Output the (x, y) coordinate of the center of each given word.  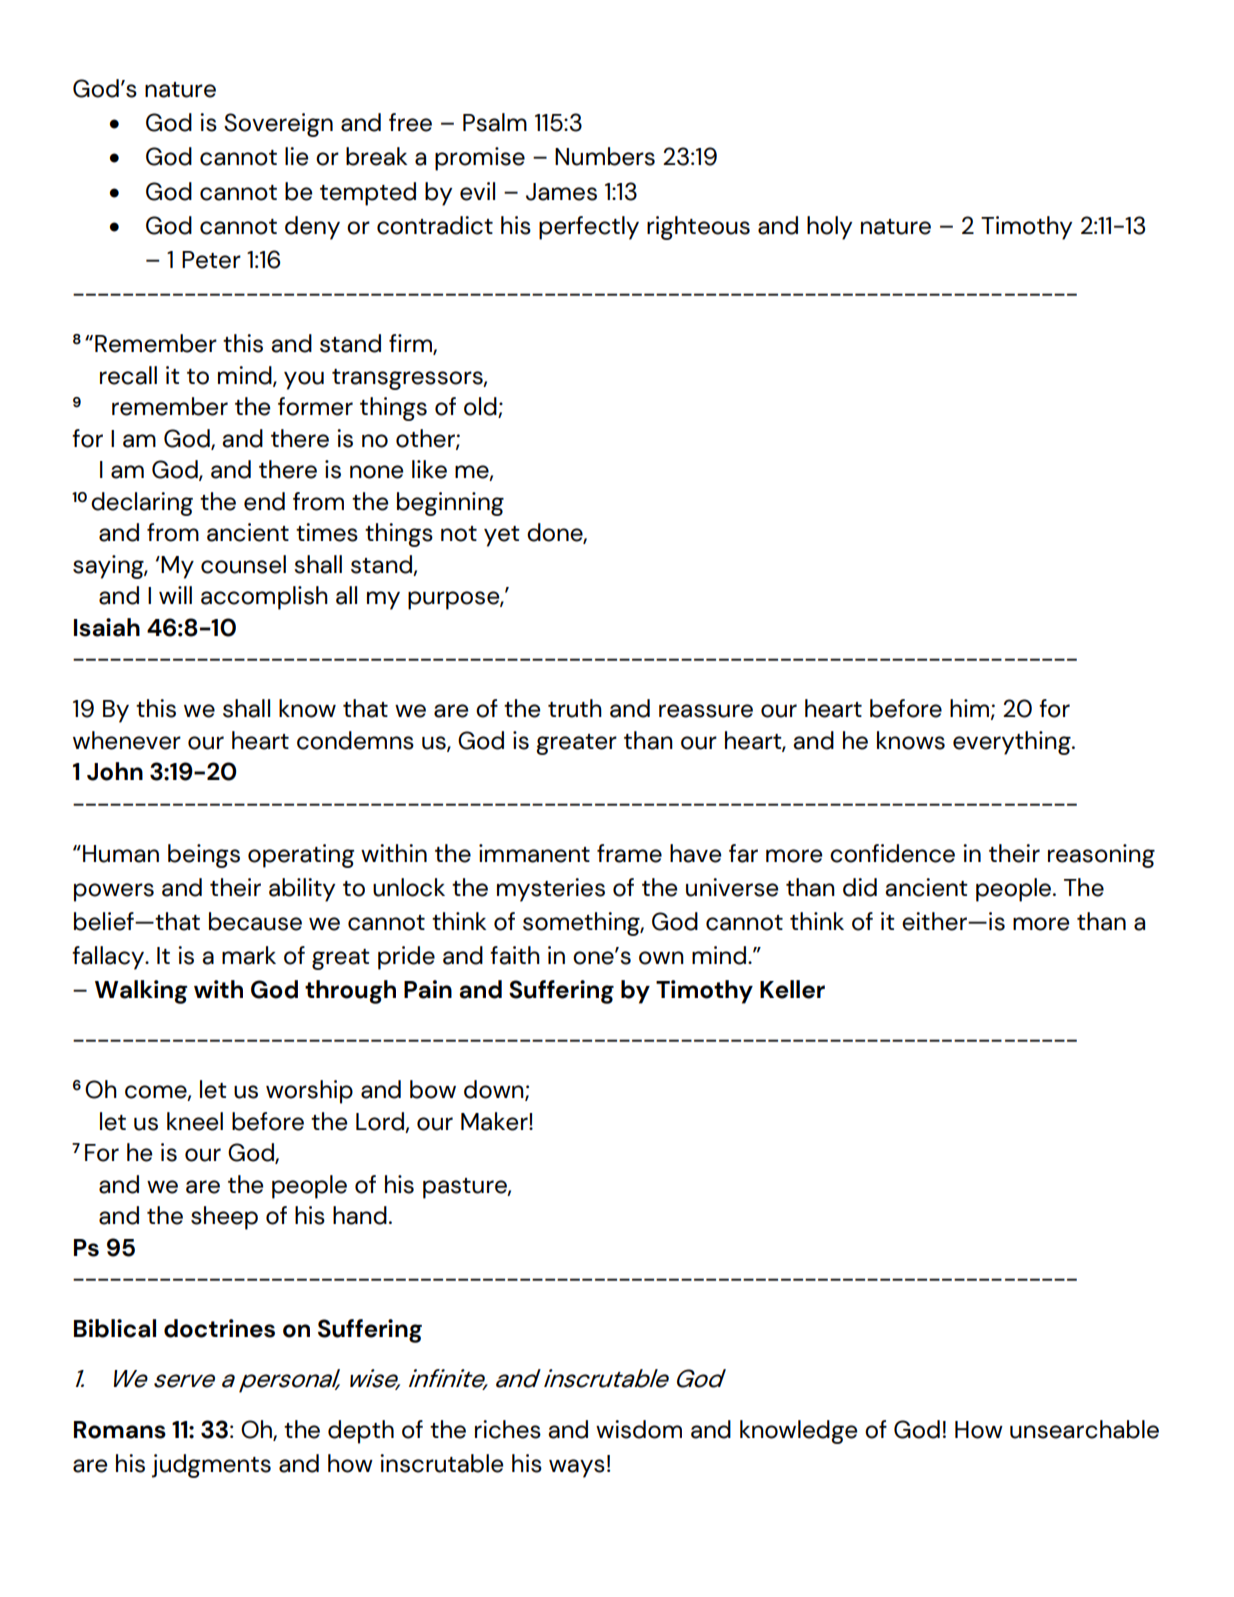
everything (1013, 743)
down (495, 1090)
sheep (224, 1218)
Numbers (605, 156)
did (860, 887)
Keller (792, 989)
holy (829, 228)
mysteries (551, 890)
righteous (698, 228)
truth (575, 708)
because (255, 921)
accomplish (264, 598)
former (315, 406)
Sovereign (278, 125)
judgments (211, 1466)
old (481, 407)
